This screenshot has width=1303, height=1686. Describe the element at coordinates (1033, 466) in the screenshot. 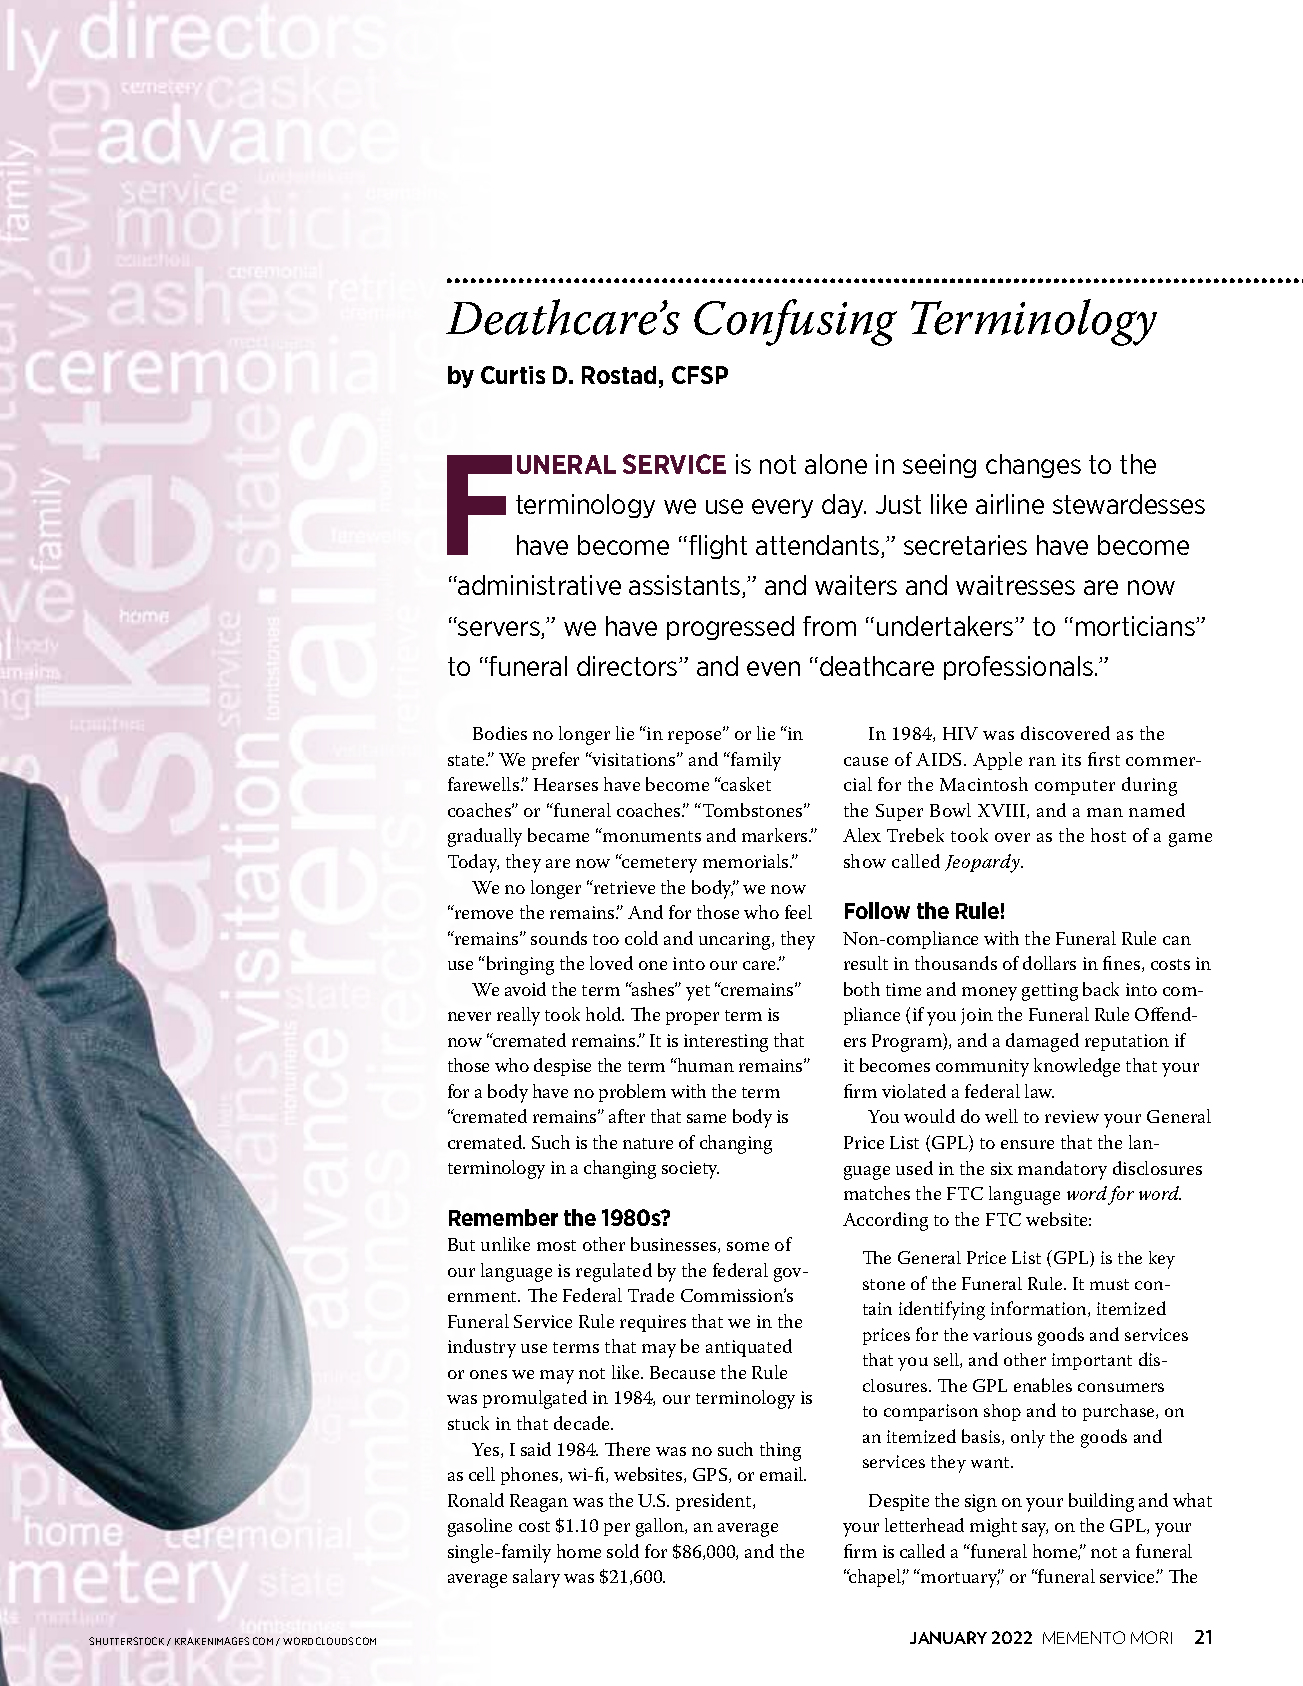

I see `changes` at that location.
